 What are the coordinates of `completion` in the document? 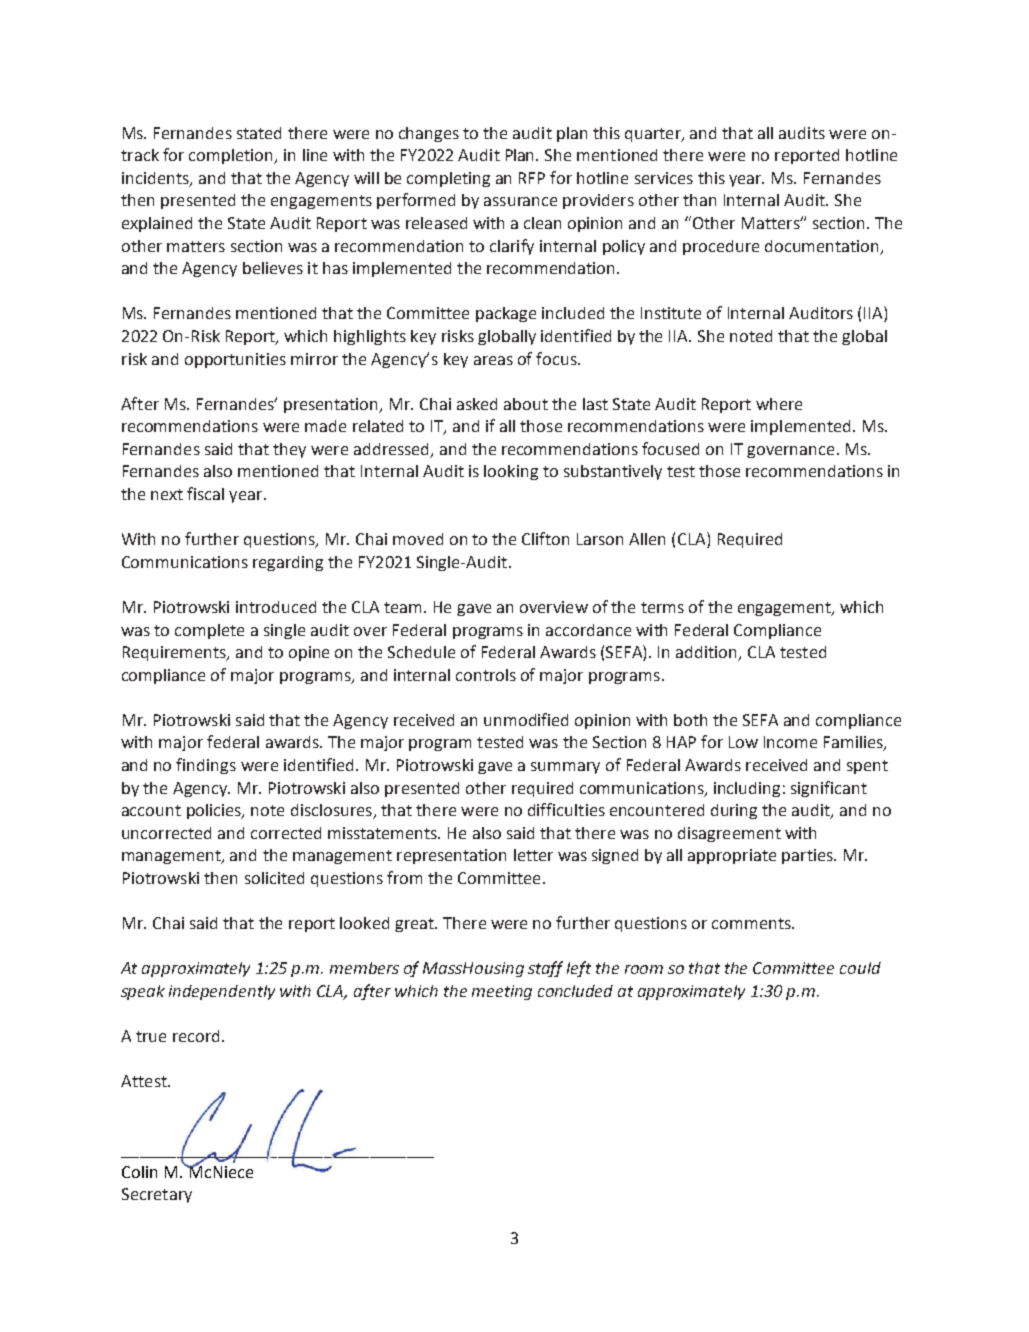 It's located at (232, 156).
